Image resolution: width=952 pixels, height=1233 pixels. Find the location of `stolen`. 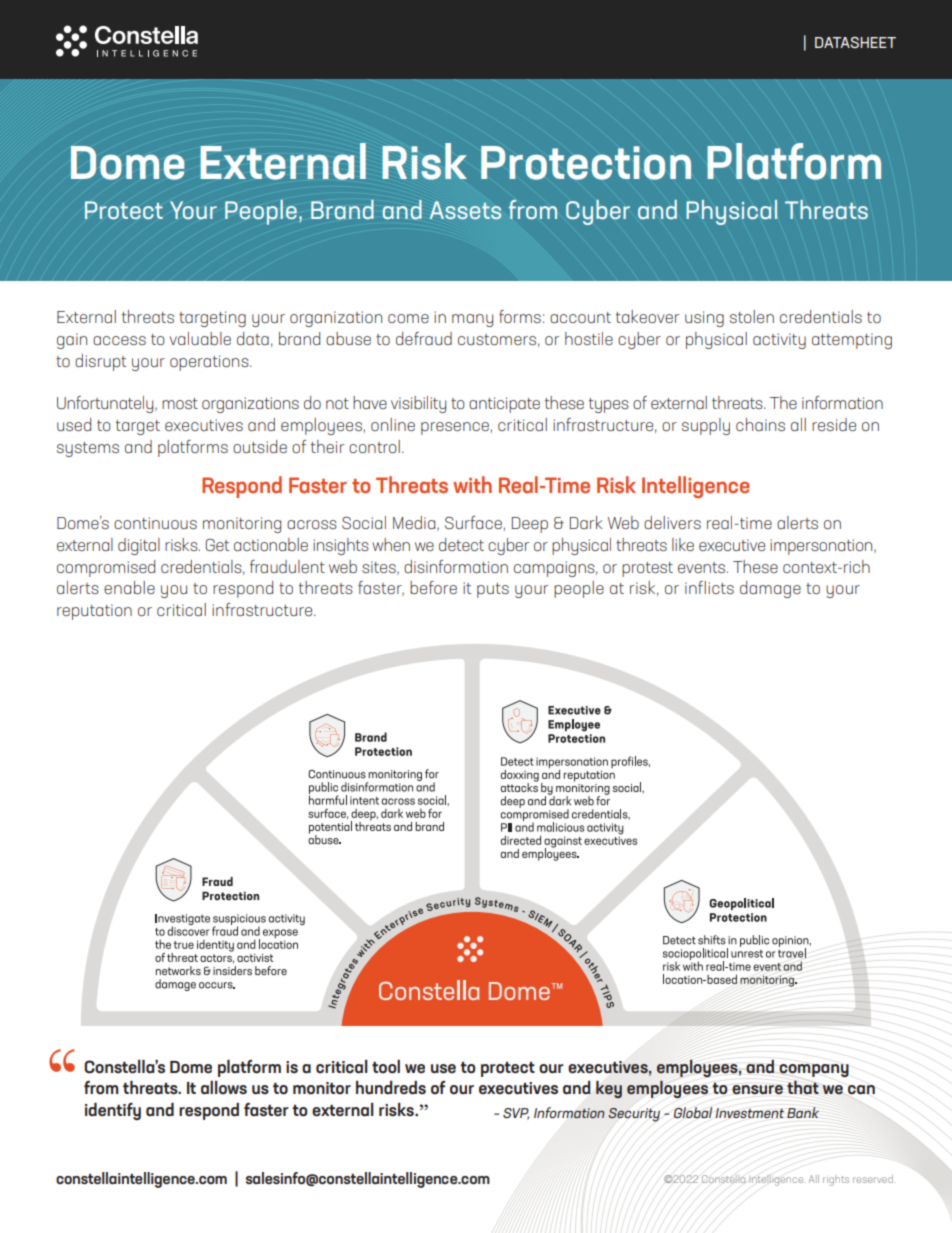

stolen is located at coordinates (752, 316).
